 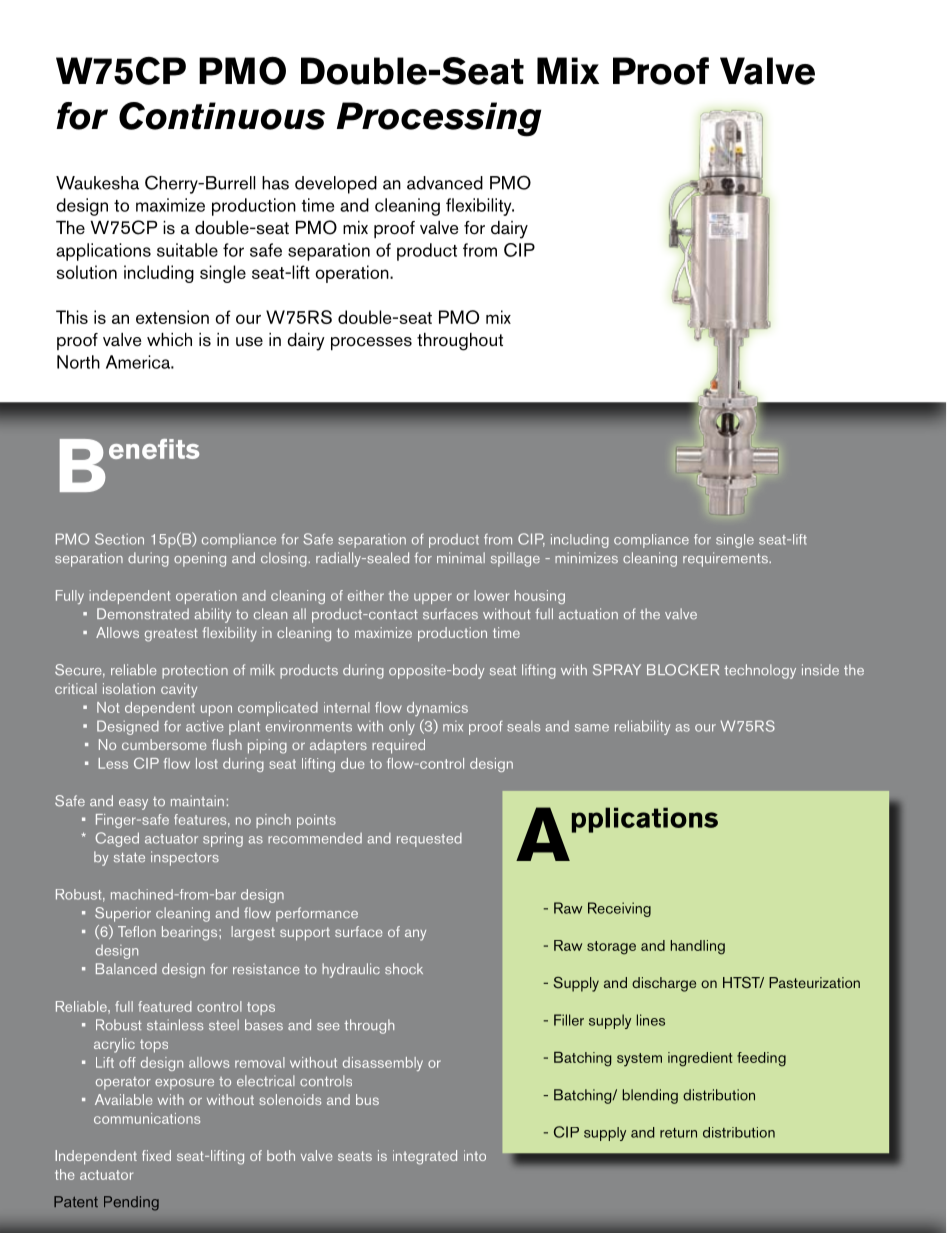 What do you see at coordinates (371, 343) in the page?
I see `processes` at bounding box center [371, 343].
